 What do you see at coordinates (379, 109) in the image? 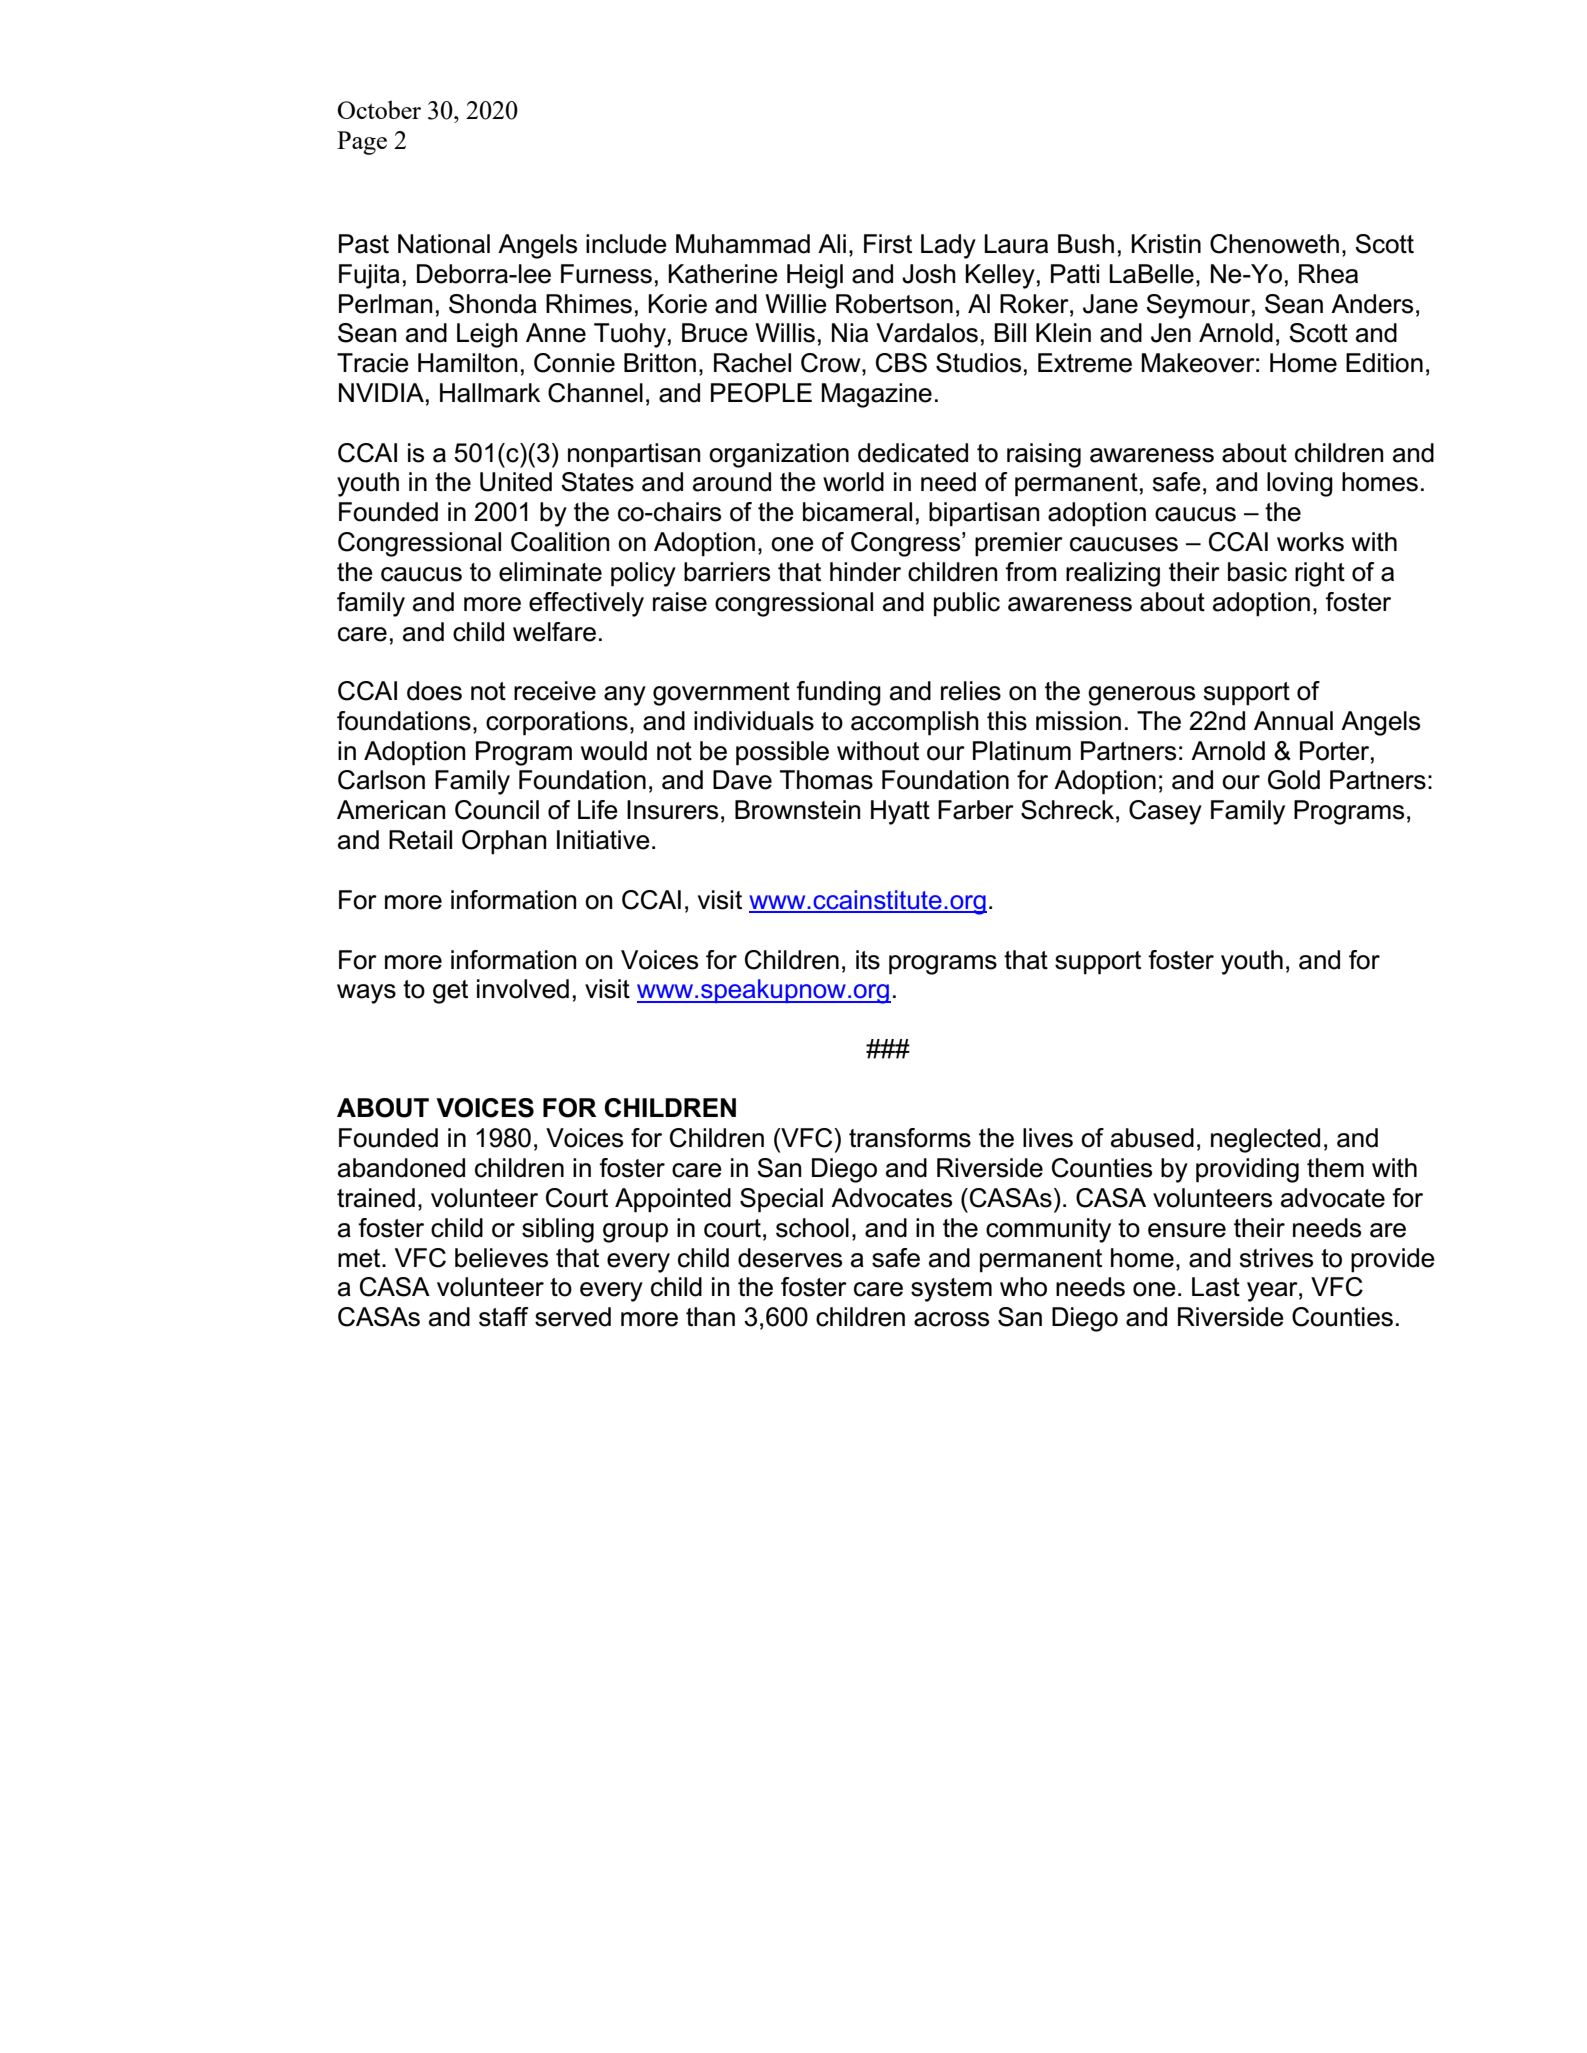
I see `October` at bounding box center [379, 109].
